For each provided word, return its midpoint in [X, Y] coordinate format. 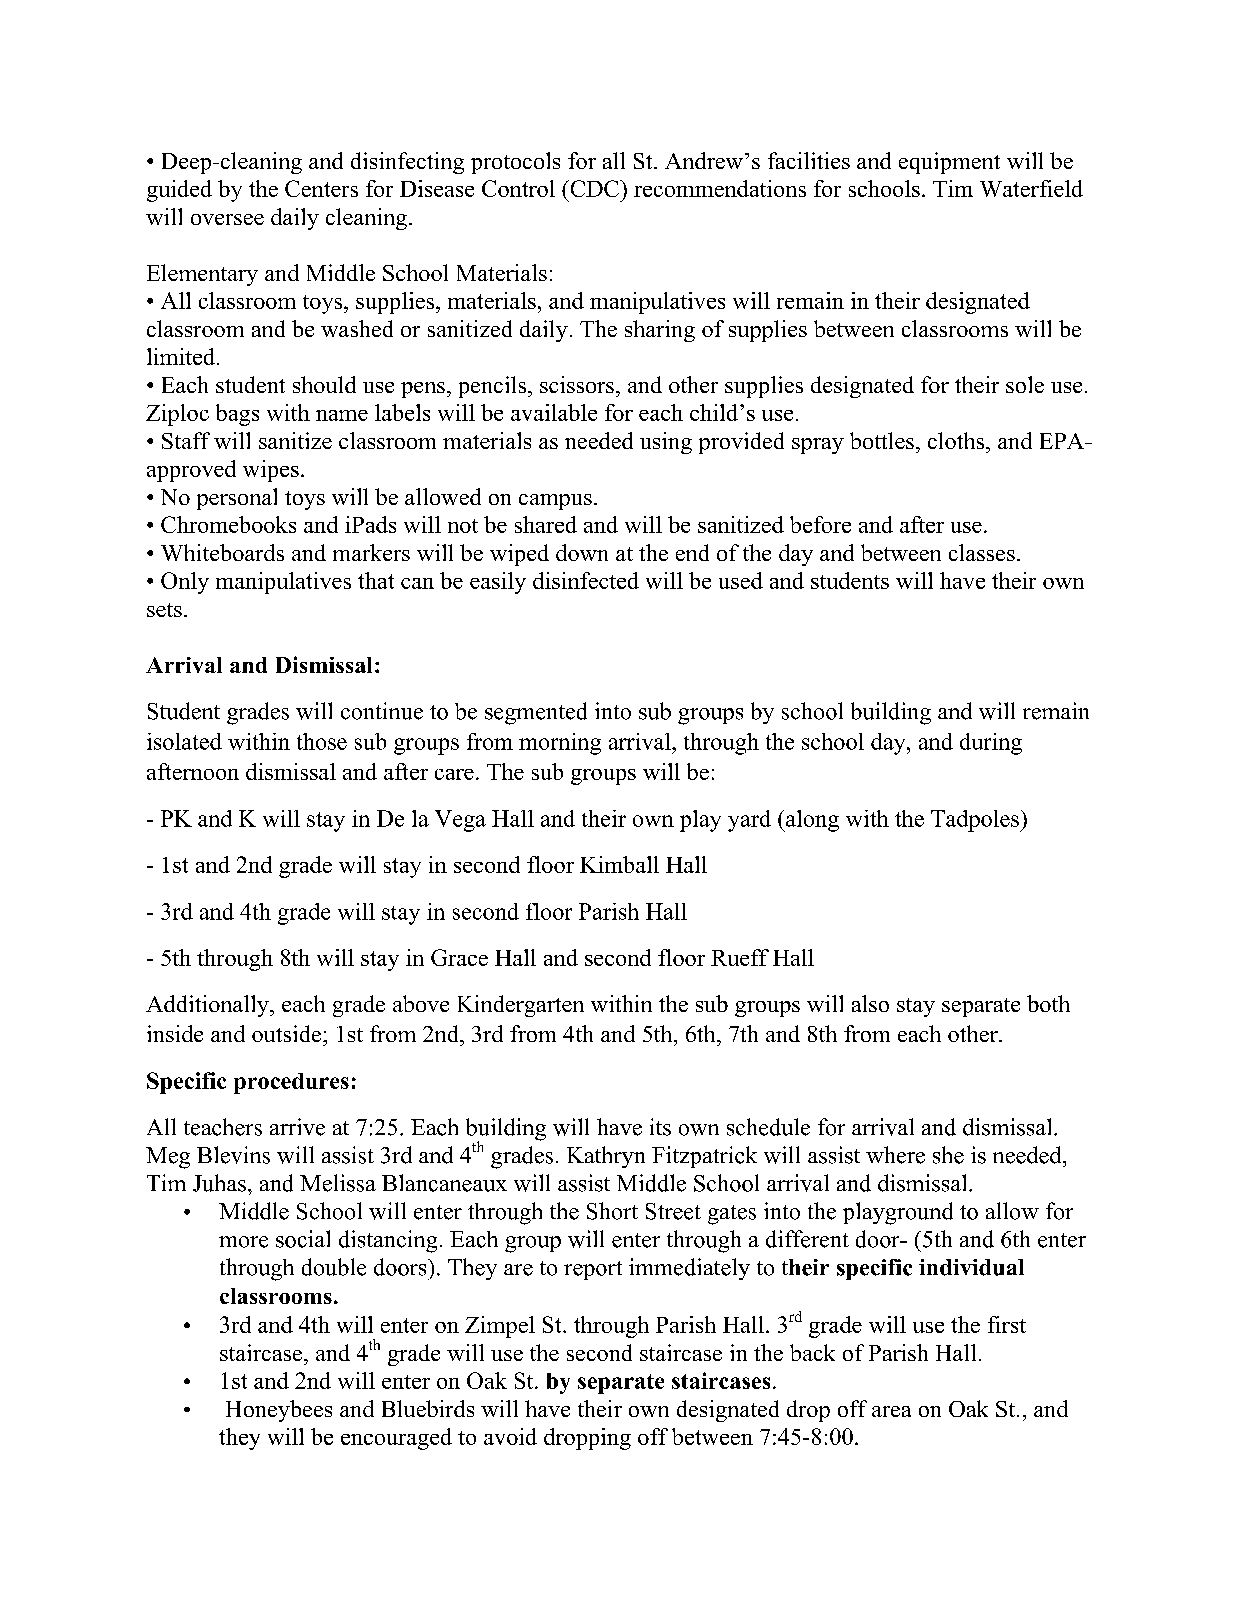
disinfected [586, 580]
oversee [227, 219]
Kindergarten [521, 1006]
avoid [510, 1436]
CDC [594, 188]
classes [982, 552]
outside [288, 1033]
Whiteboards [222, 552]
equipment [949, 163]
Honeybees [279, 1411]
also [870, 1003]
